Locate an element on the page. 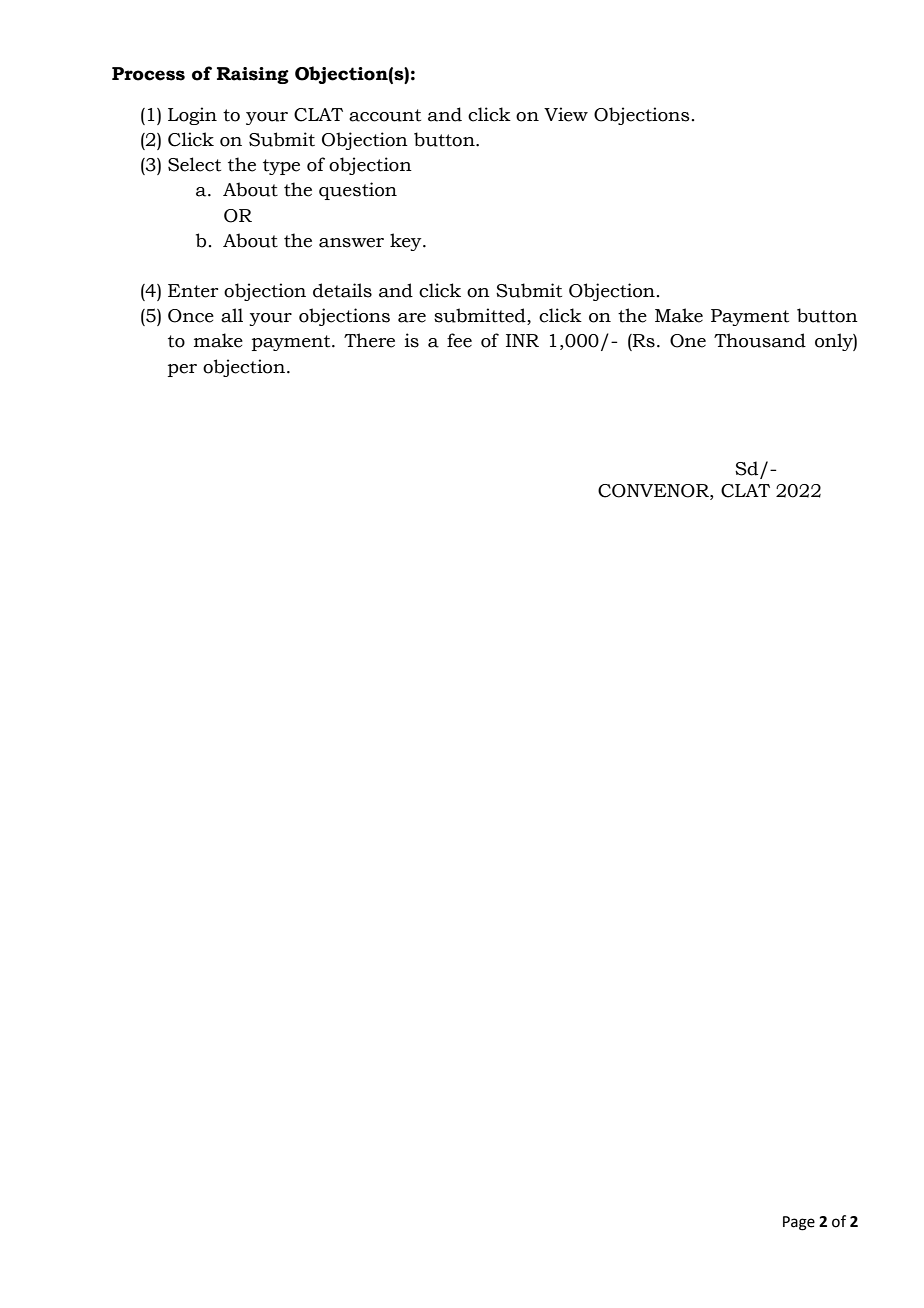 The width and height of the image is (924, 1308). per is located at coordinates (182, 370).
